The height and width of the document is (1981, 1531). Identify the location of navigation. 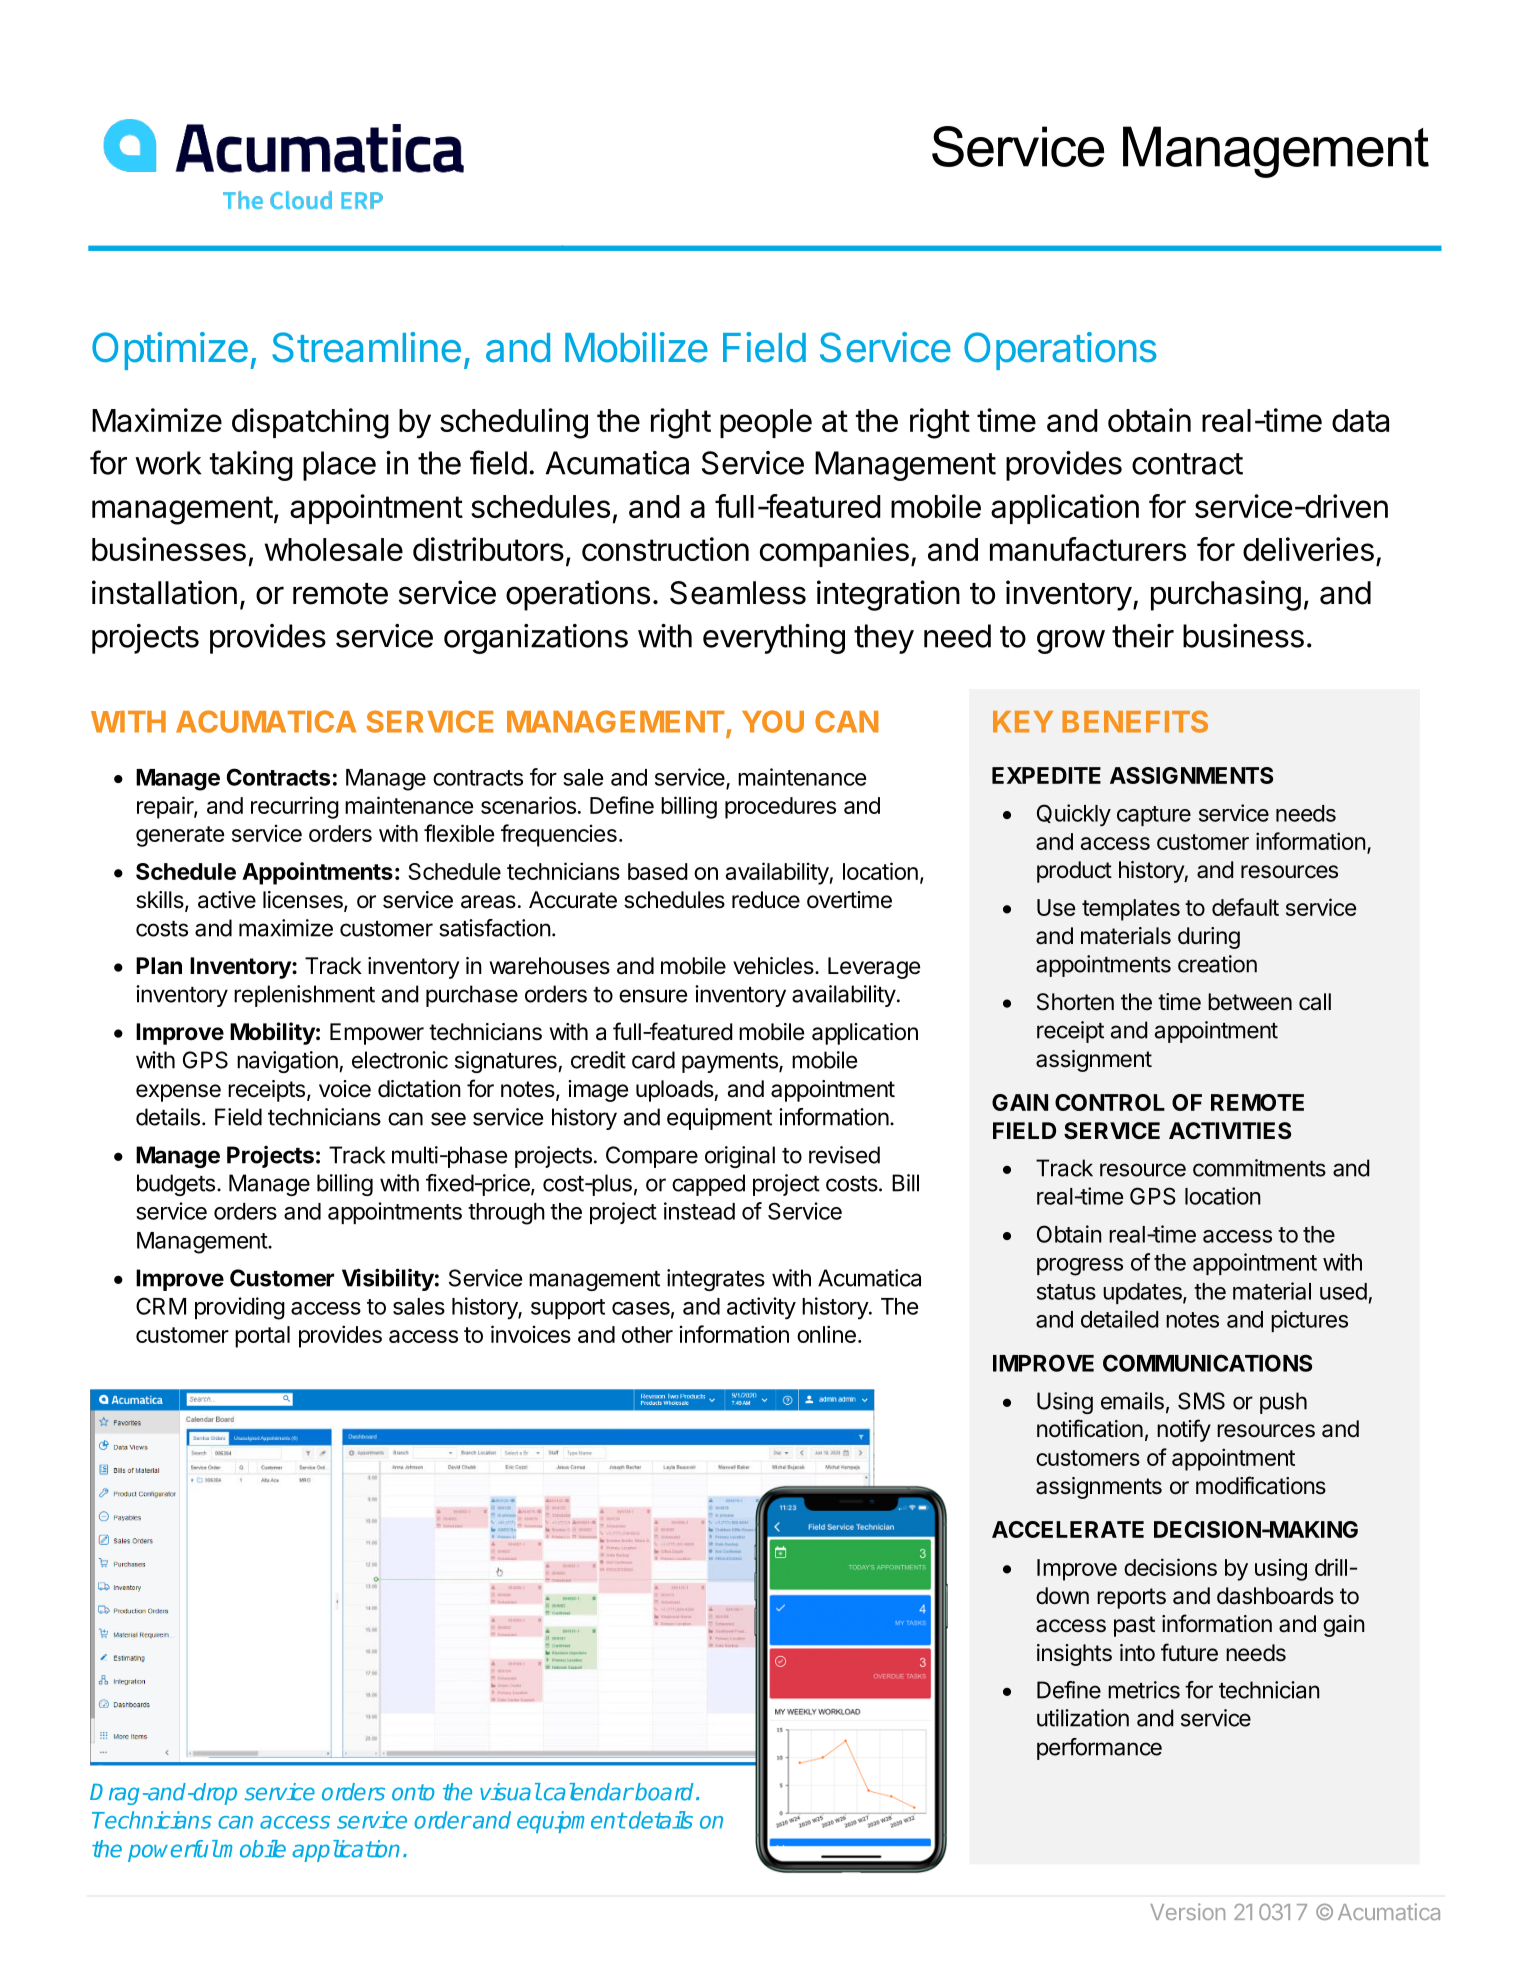
(288, 1062).
